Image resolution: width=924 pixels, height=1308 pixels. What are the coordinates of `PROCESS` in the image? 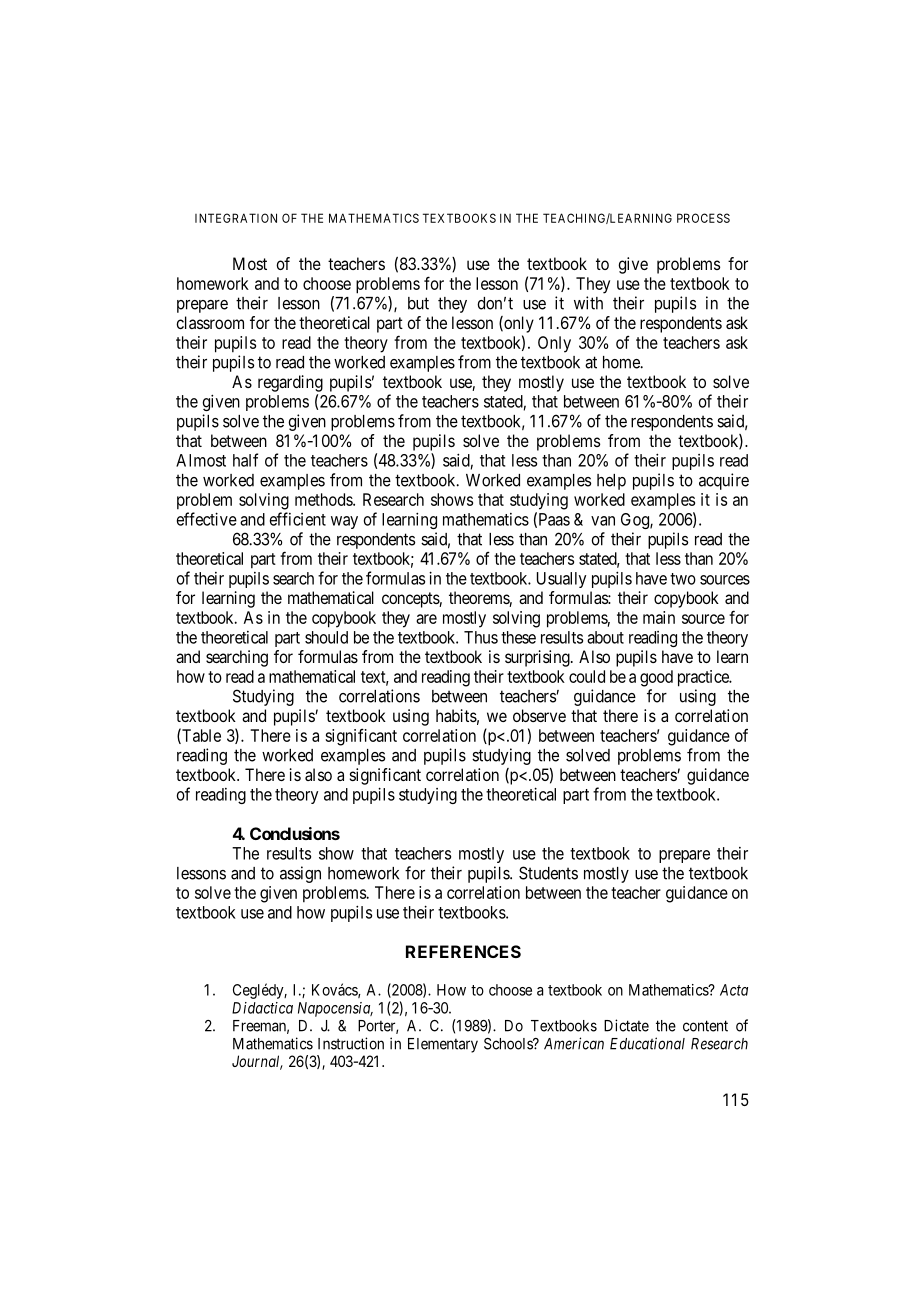 It's located at (703, 218).
